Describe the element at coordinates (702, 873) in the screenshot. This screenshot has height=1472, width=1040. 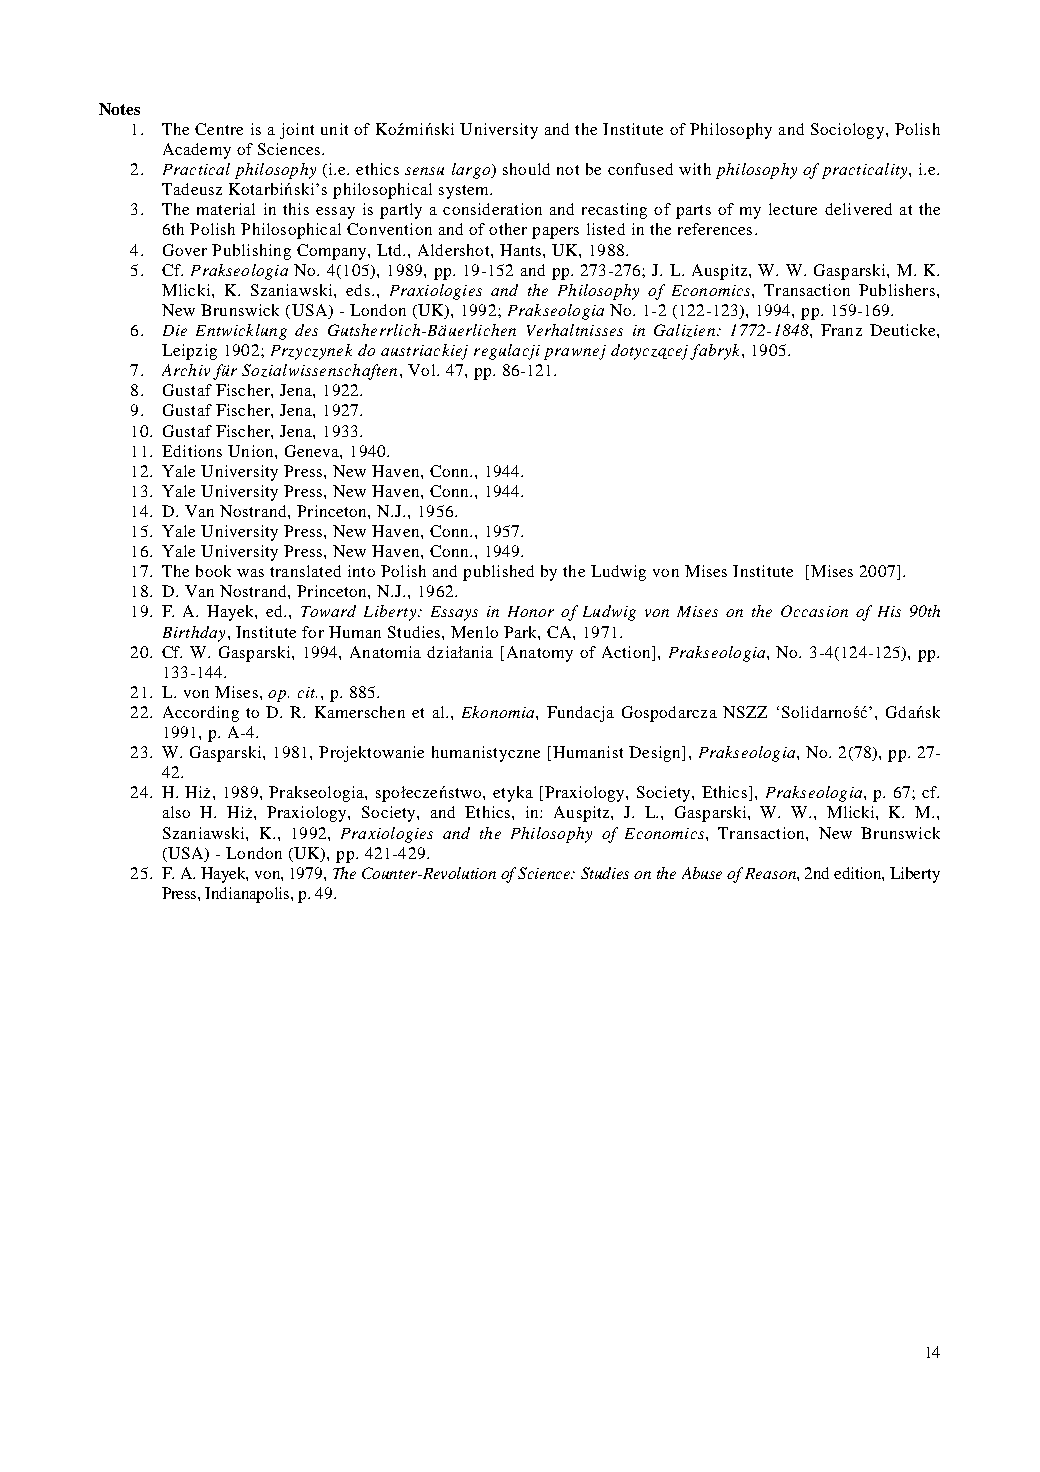
I see `Abuse` at that location.
